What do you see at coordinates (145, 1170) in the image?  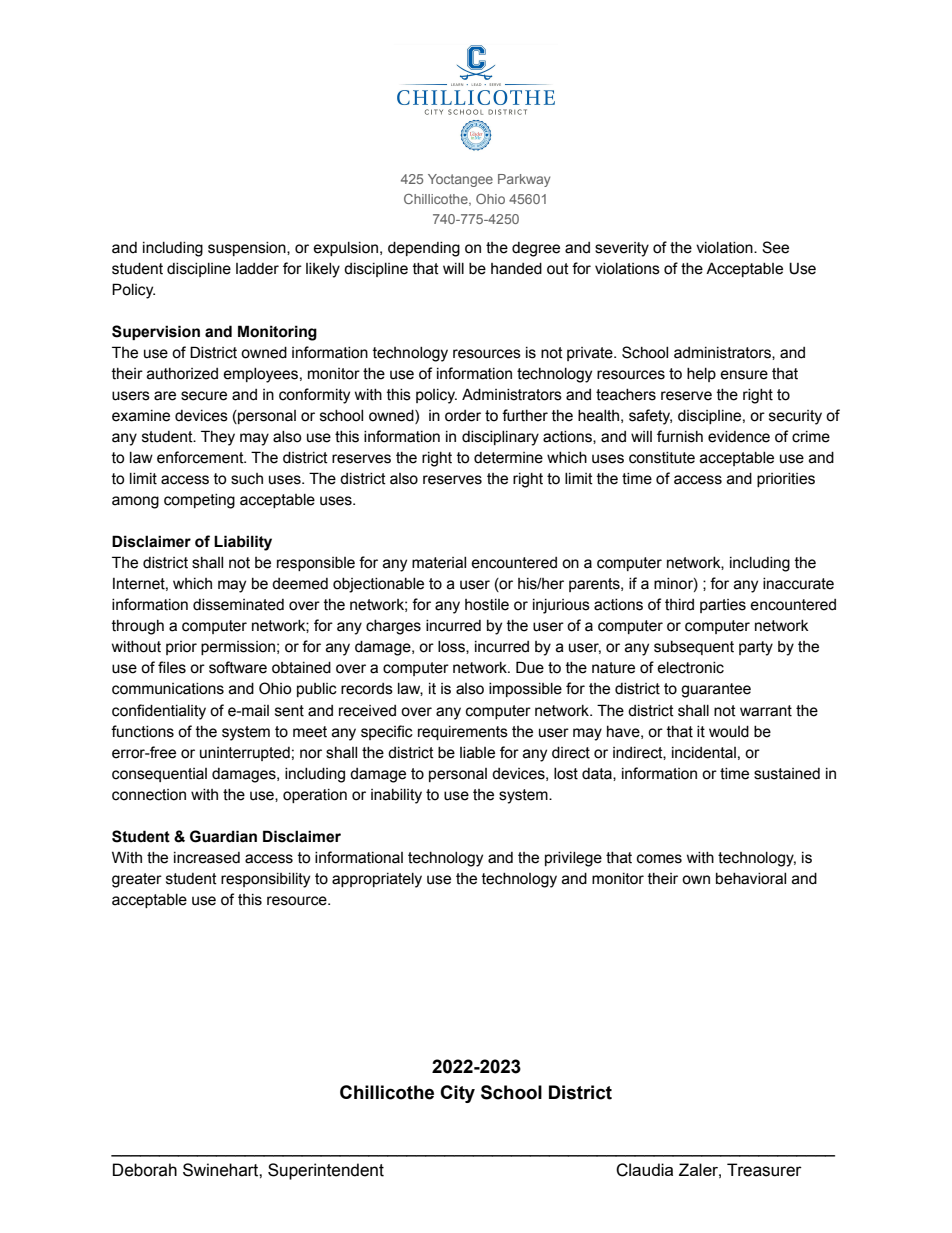 I see `Deborah` at bounding box center [145, 1170].
